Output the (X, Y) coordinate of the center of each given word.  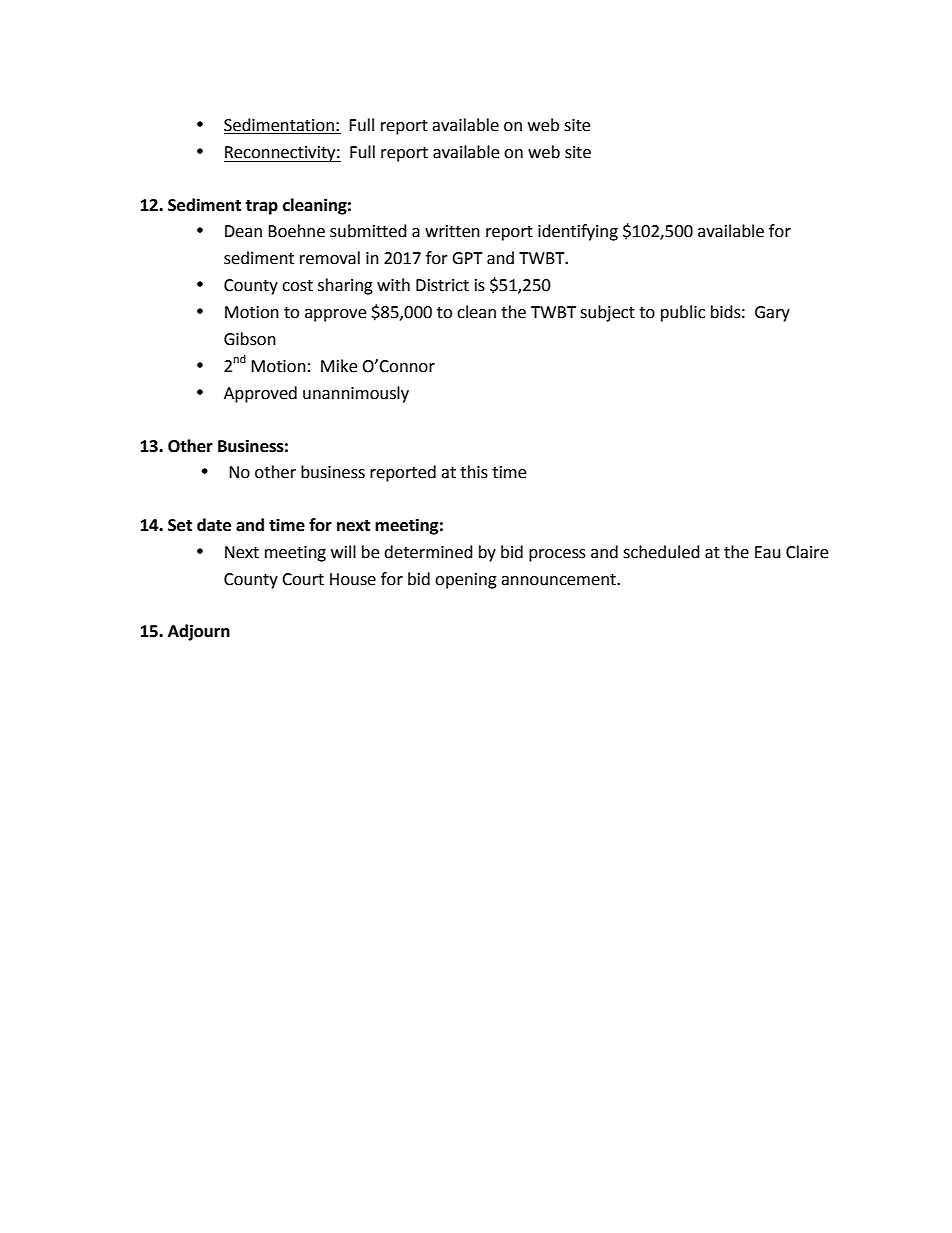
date (214, 525)
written (452, 231)
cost (297, 286)
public (683, 313)
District (442, 285)
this (474, 472)
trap (261, 207)
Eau (768, 552)
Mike (339, 366)
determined (428, 552)
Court (303, 579)
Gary (772, 314)
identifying (578, 232)
